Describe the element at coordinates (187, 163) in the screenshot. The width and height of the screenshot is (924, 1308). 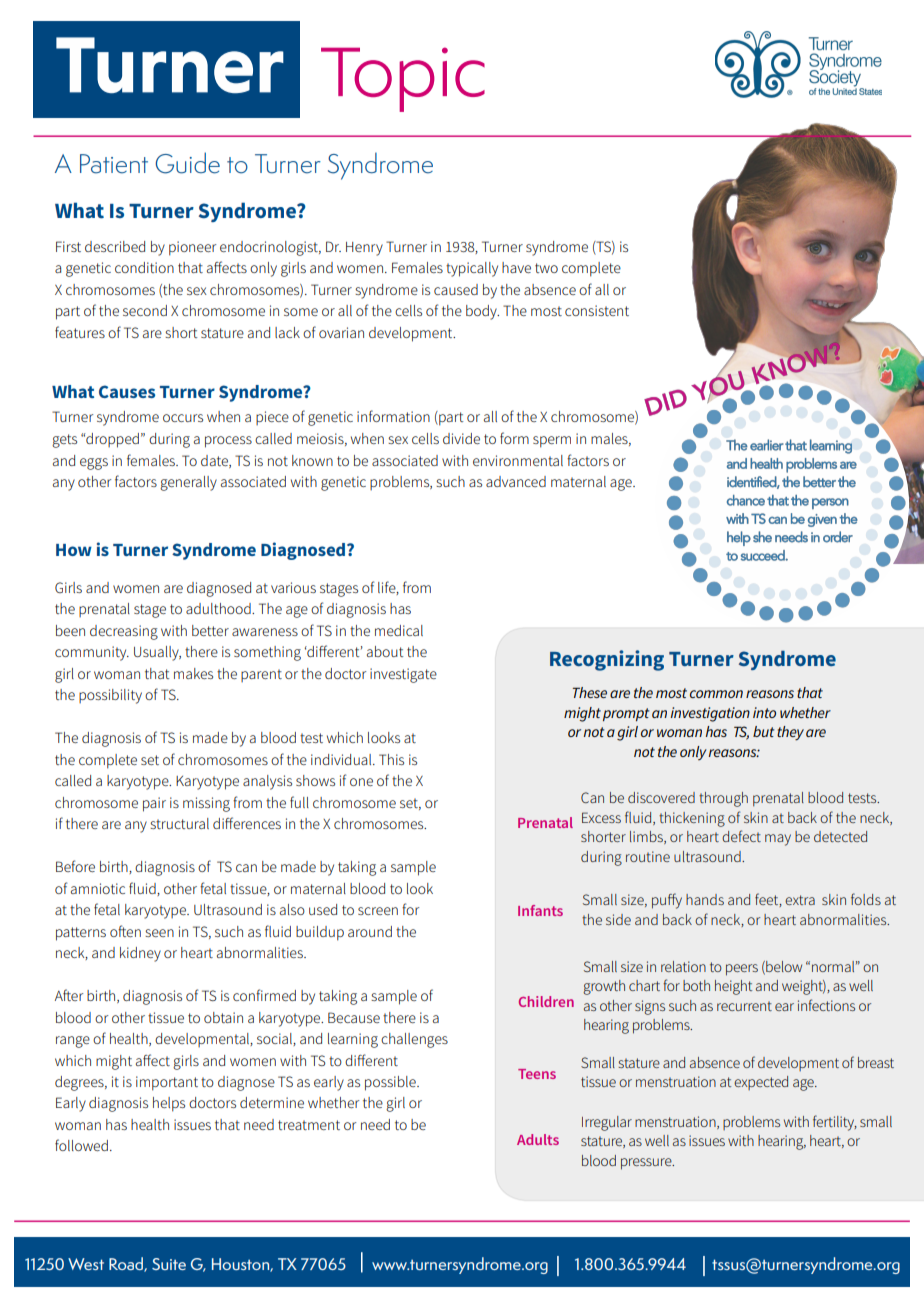
I see `Guide` at that location.
